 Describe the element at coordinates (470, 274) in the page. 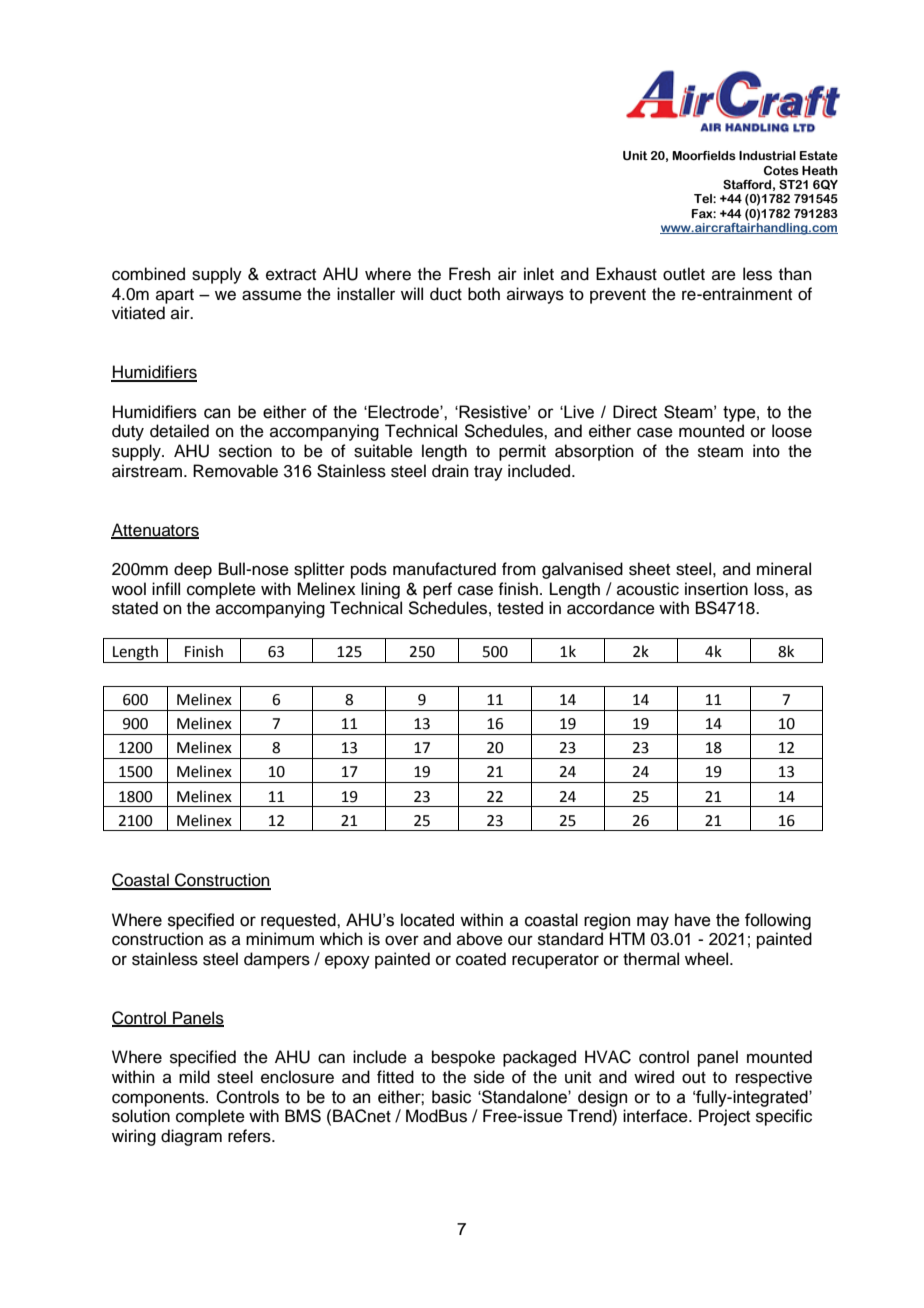

I see `Fresh` at that location.
